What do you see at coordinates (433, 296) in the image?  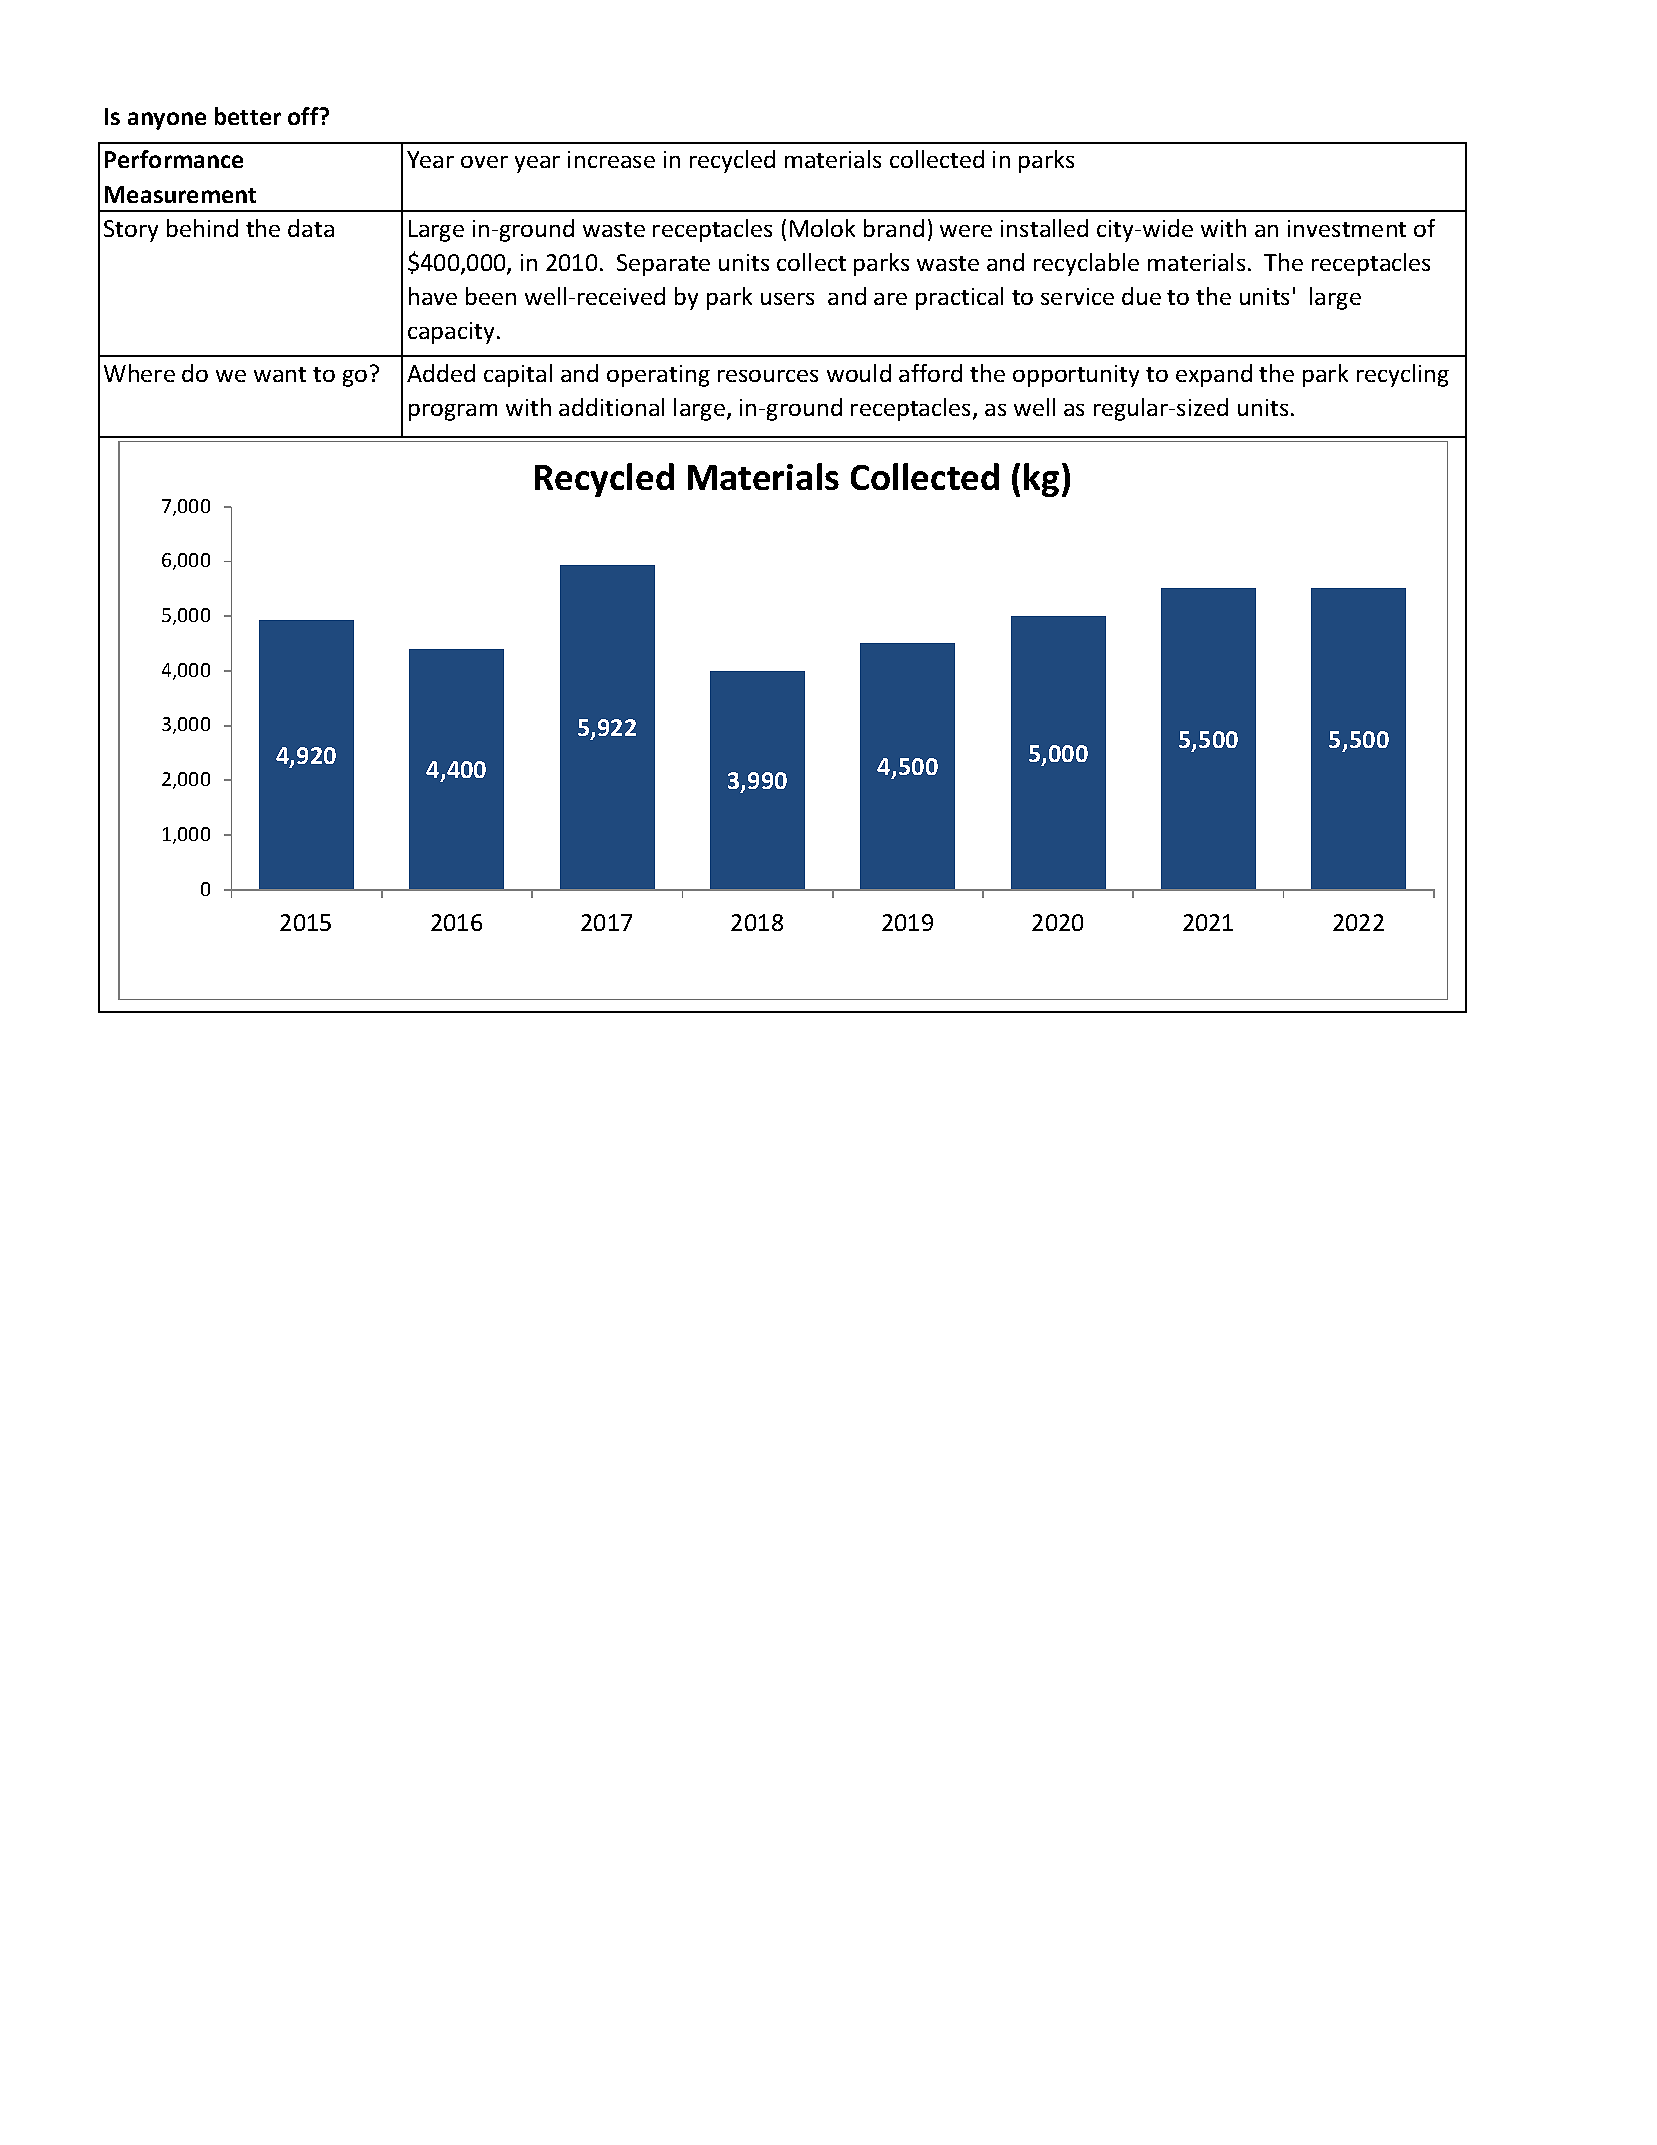 I see `have` at bounding box center [433, 296].
